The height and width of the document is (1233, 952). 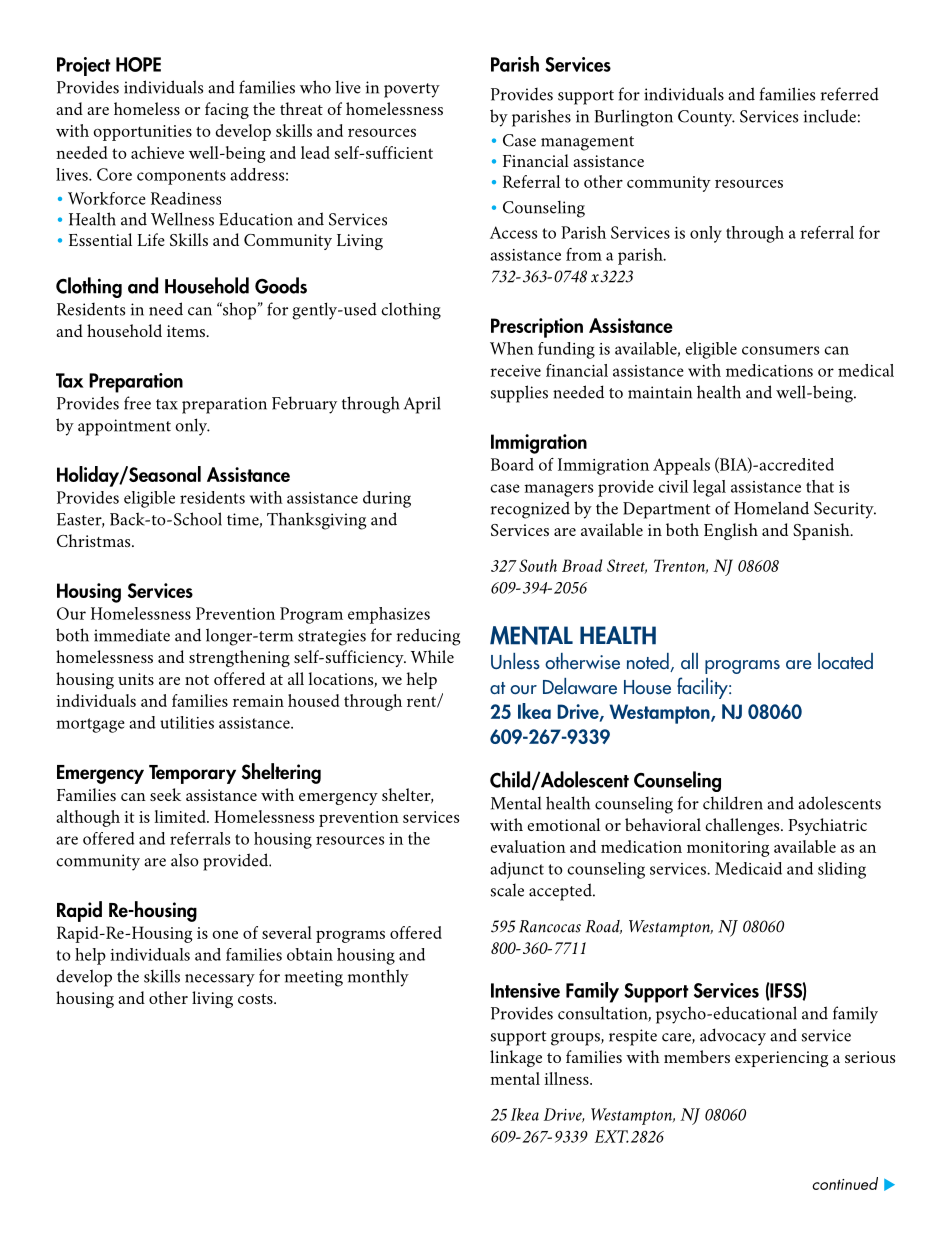 I want to click on reducing, so click(x=428, y=637).
